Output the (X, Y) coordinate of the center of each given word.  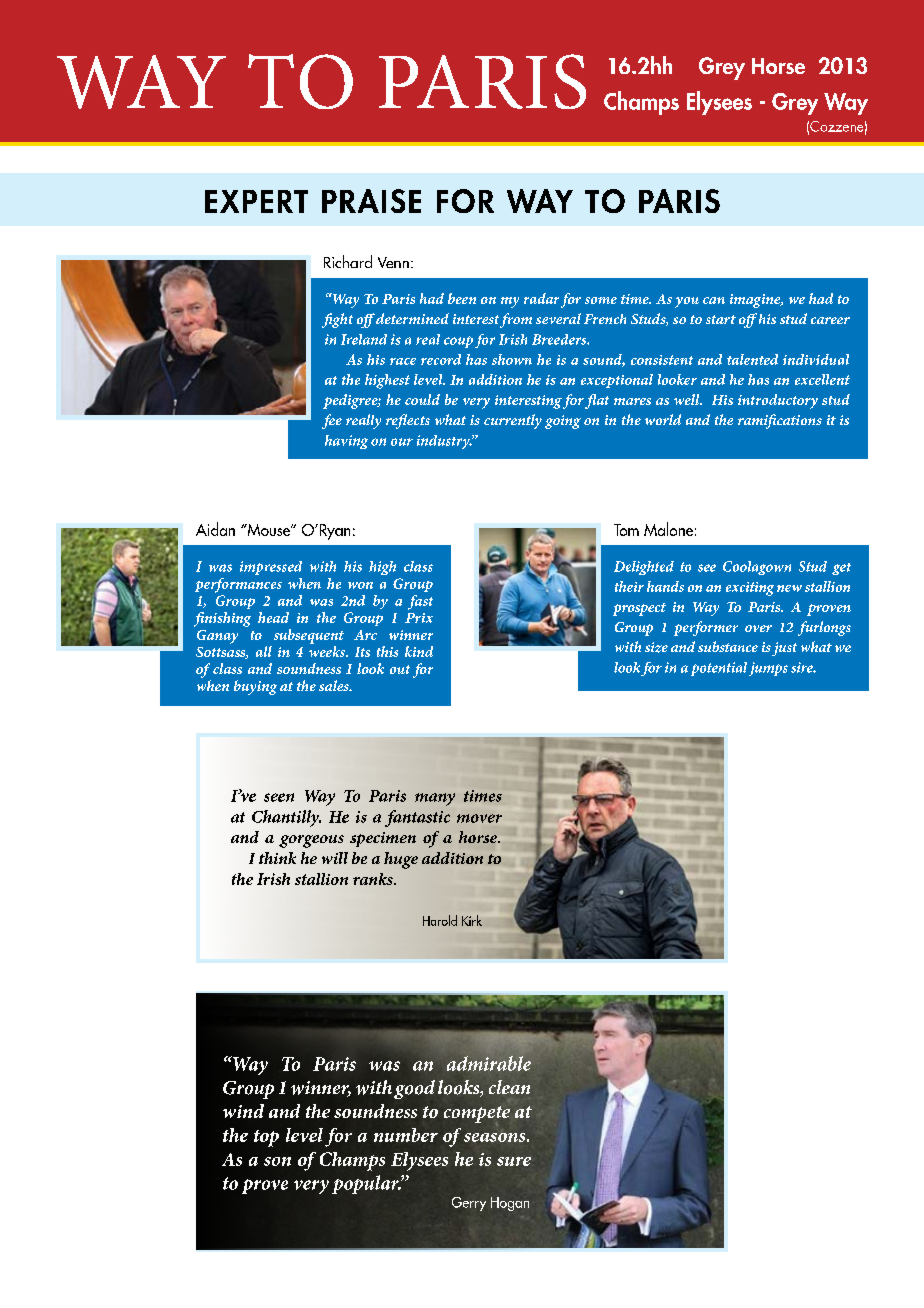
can (714, 300)
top (266, 1138)
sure (514, 1161)
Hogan (510, 1204)
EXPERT (256, 201)
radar (541, 298)
